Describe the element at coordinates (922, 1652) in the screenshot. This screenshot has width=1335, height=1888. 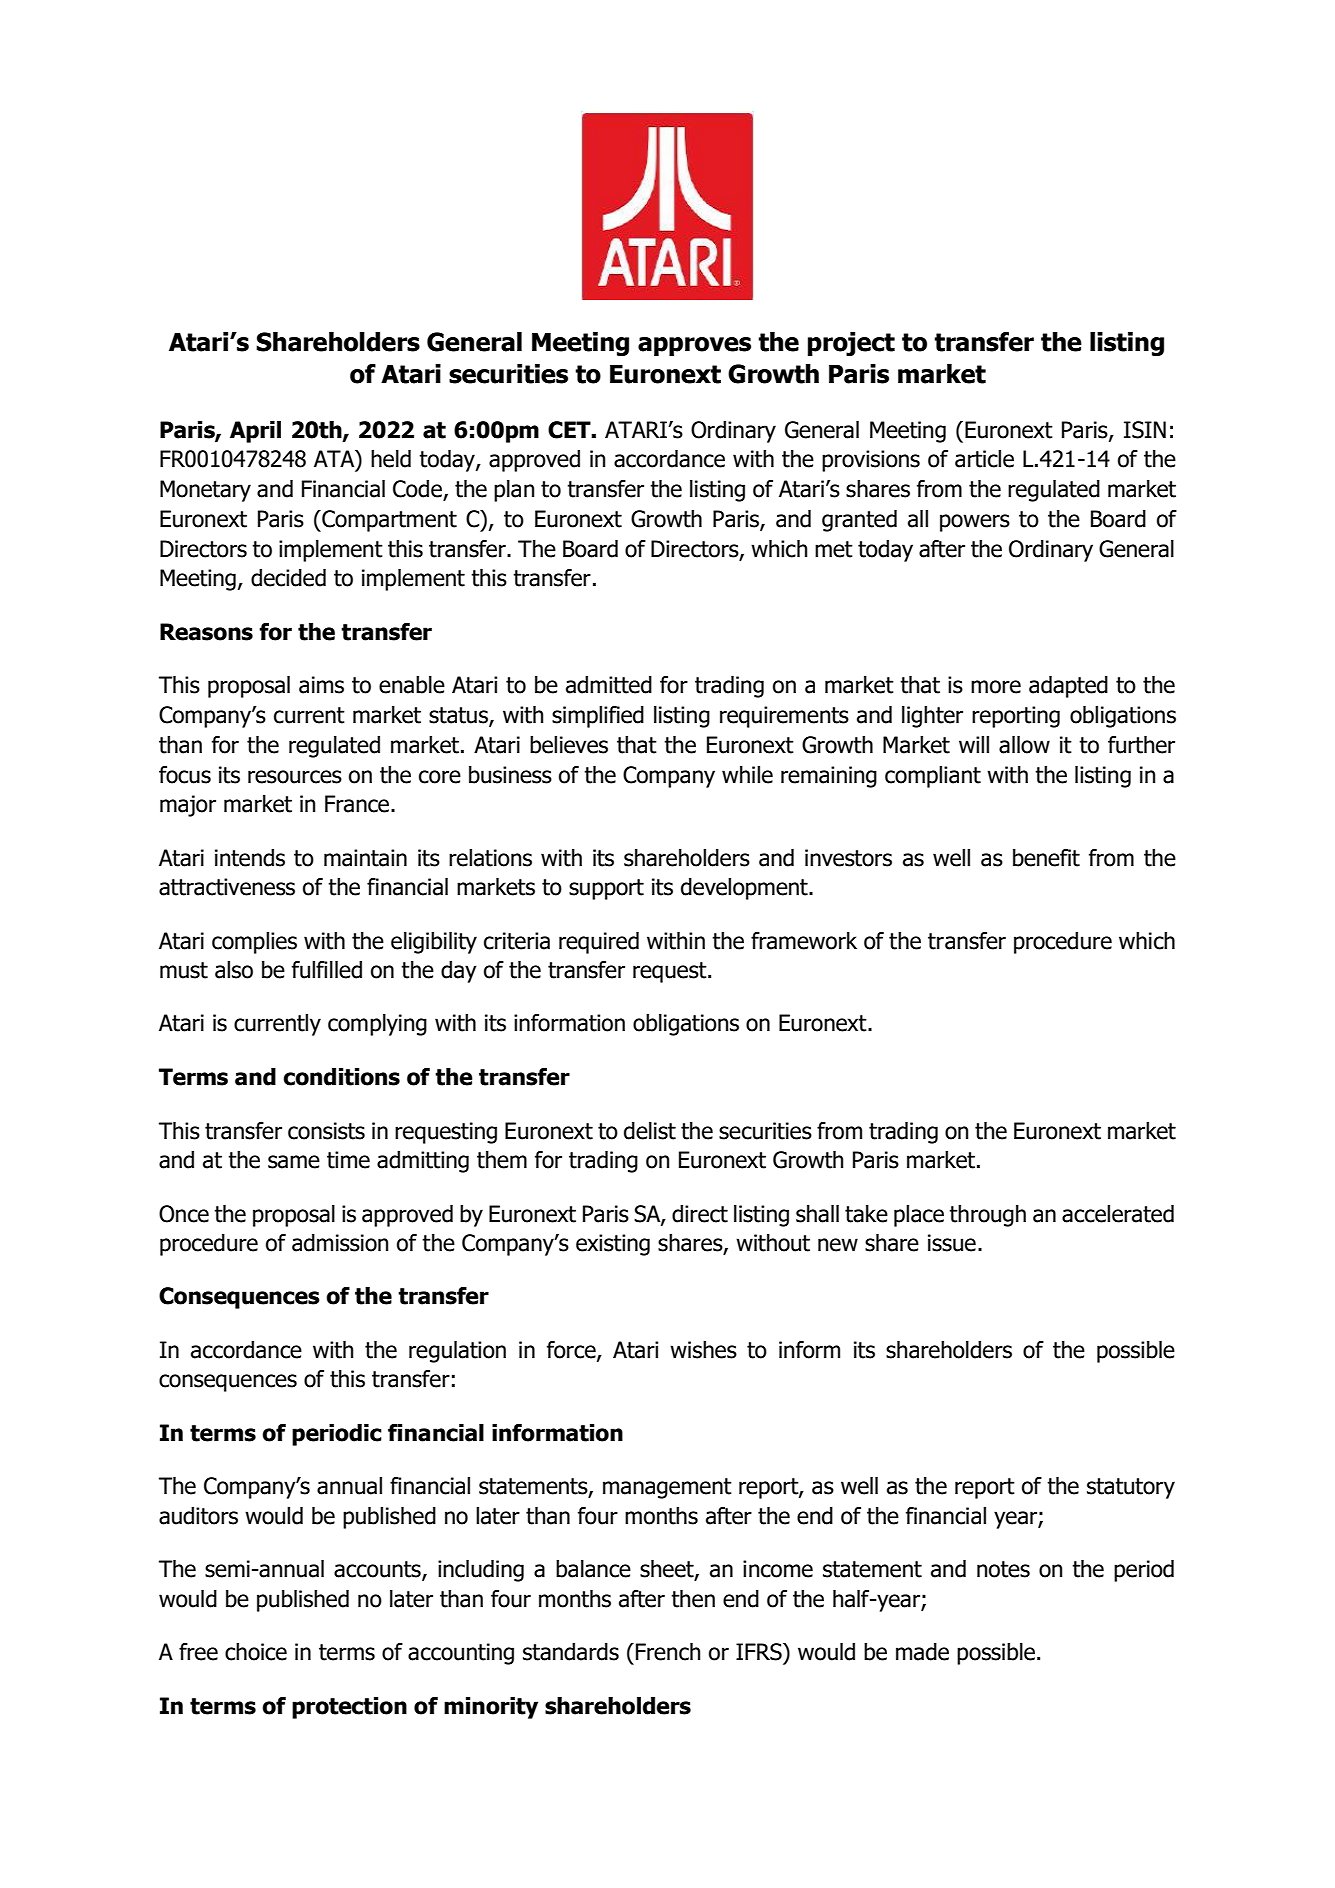
I see `made` at that location.
